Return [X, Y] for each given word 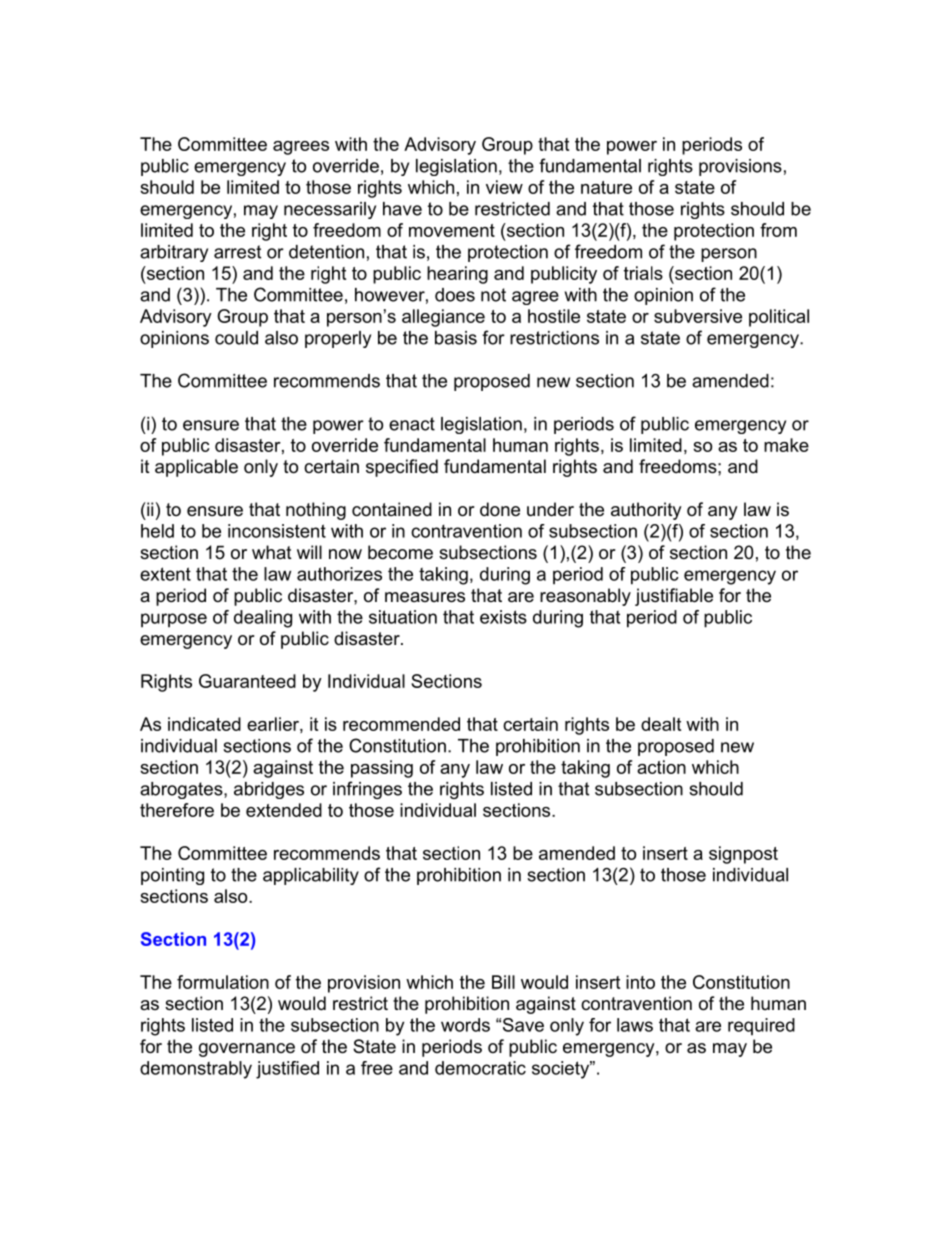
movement [452, 230]
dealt [661, 724]
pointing [172, 876]
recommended [401, 724]
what [272, 552]
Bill [503, 982]
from [778, 230]
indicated [204, 724]
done [500, 509]
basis [456, 338]
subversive [698, 316]
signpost [743, 855]
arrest [237, 252]
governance [247, 1050]
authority [646, 511]
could [236, 338]
